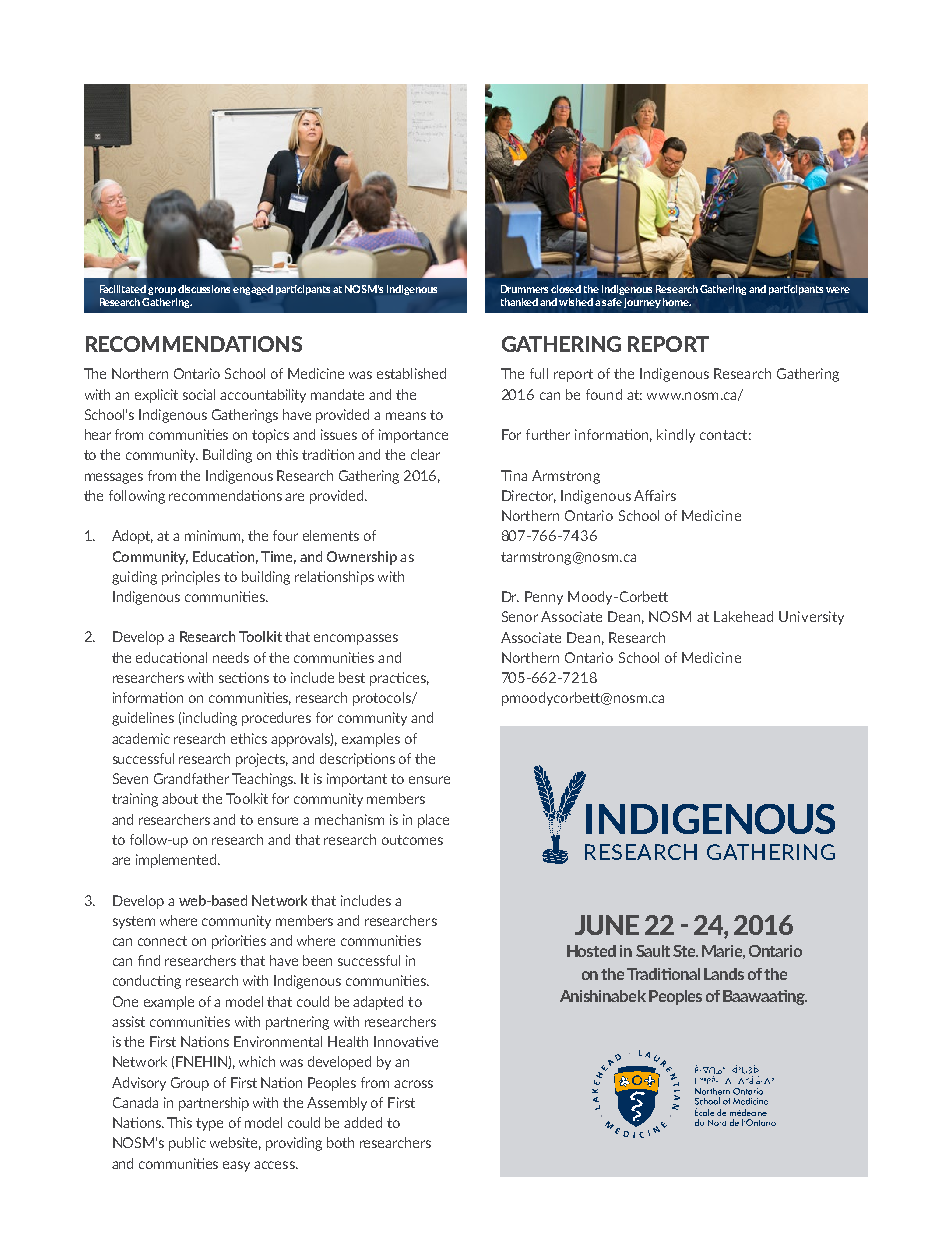  Describe the element at coordinates (187, 1144) in the image. I see `public` at that location.
